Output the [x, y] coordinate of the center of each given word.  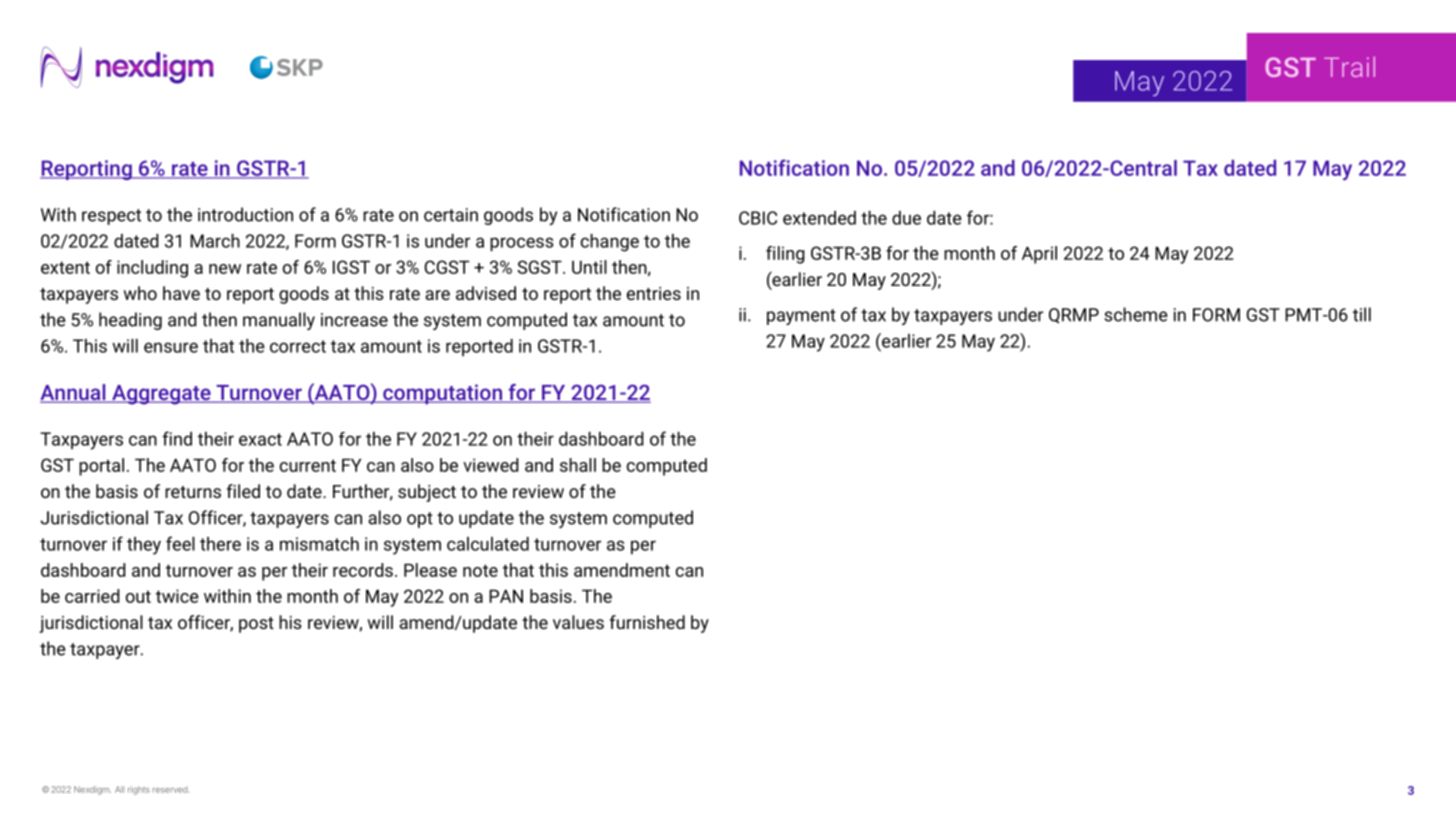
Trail [1349, 66]
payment [801, 317]
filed [243, 491]
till [1362, 314]
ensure [171, 347]
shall [578, 465]
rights [139, 790]
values [578, 622]
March [215, 241]
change [610, 243]
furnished [647, 622]
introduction [245, 214]
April [1039, 255]
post [256, 625]
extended [819, 218]
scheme [1136, 314]
